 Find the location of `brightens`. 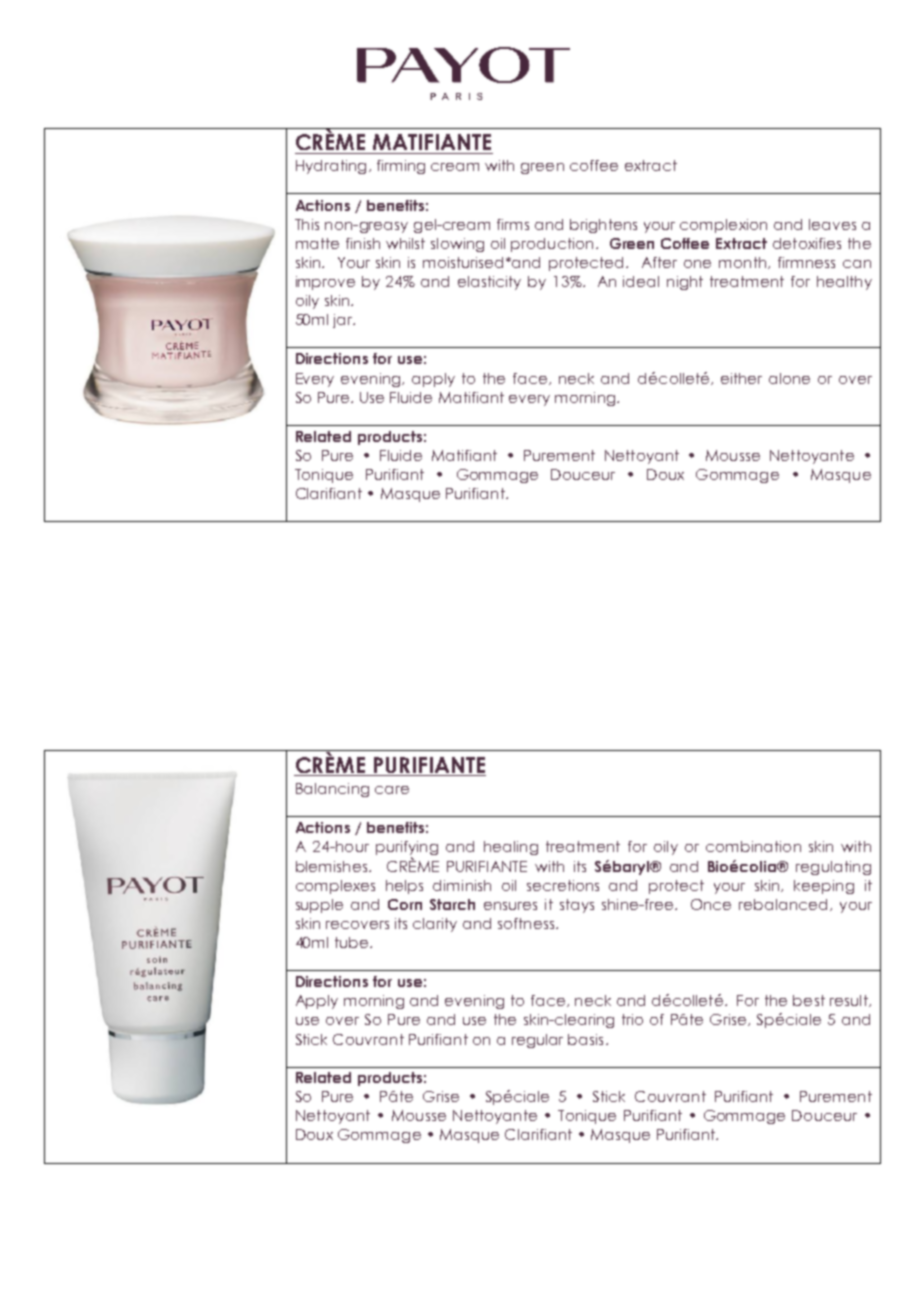

brightens is located at coordinates (603, 226).
